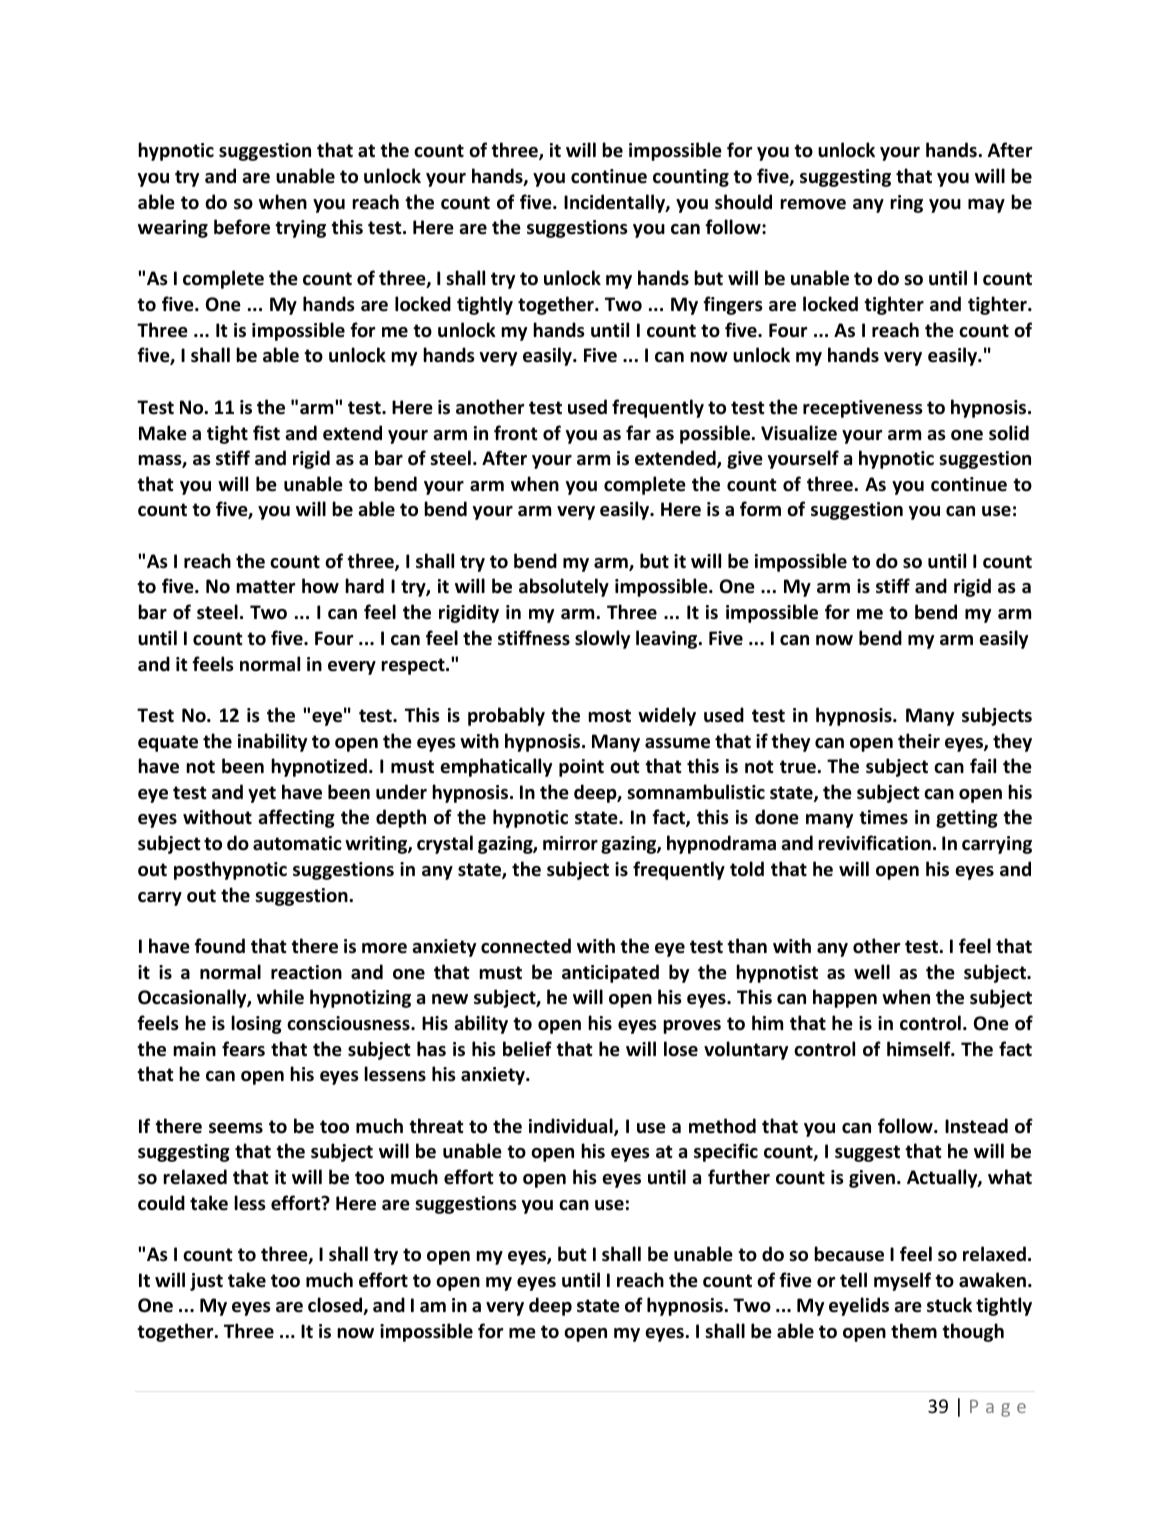  Describe the element at coordinates (242, 227) in the page. I see `before` at that location.
